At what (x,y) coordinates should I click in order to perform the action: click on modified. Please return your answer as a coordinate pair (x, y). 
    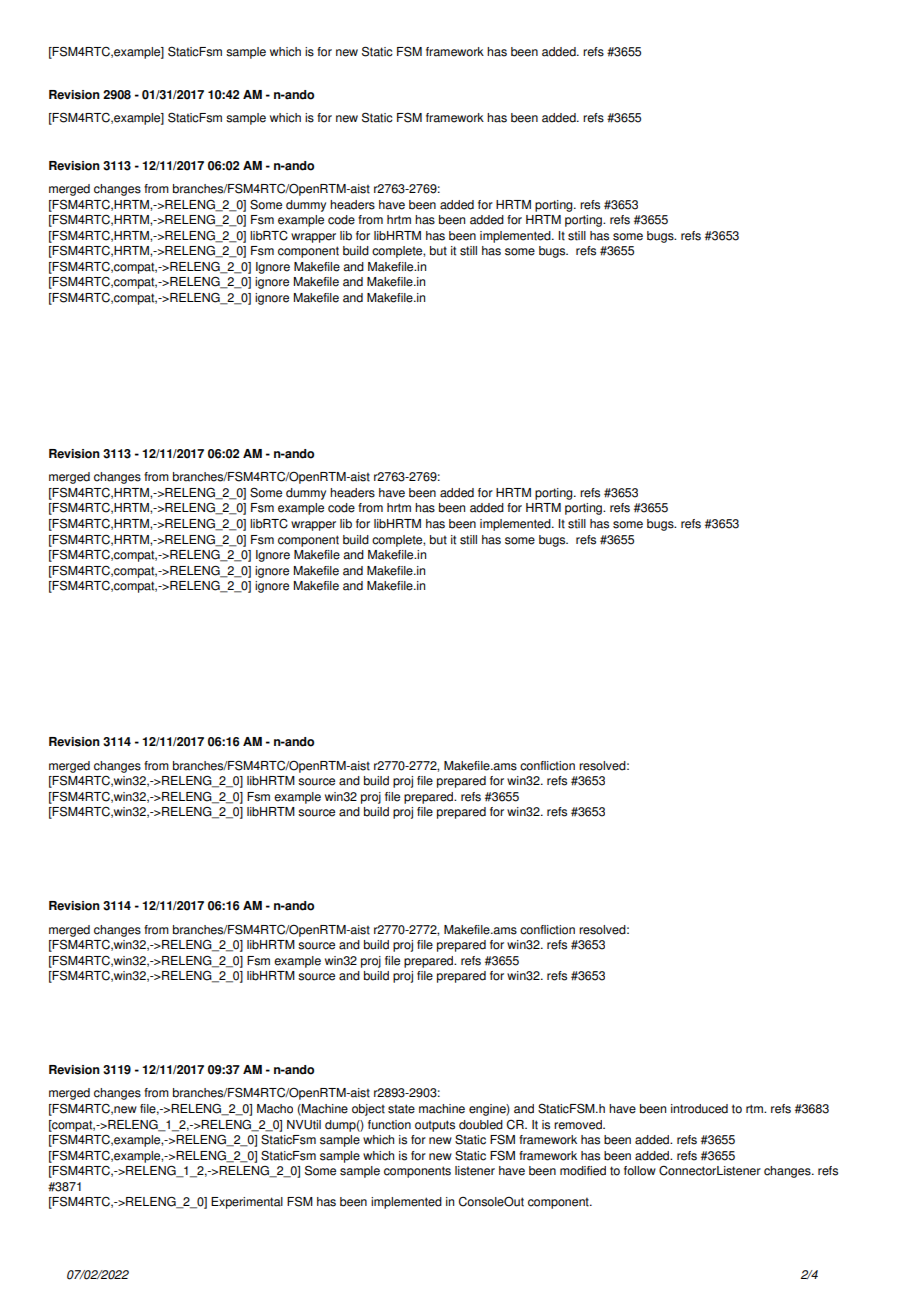
    Looking at the image, I should click on (583, 1171).
